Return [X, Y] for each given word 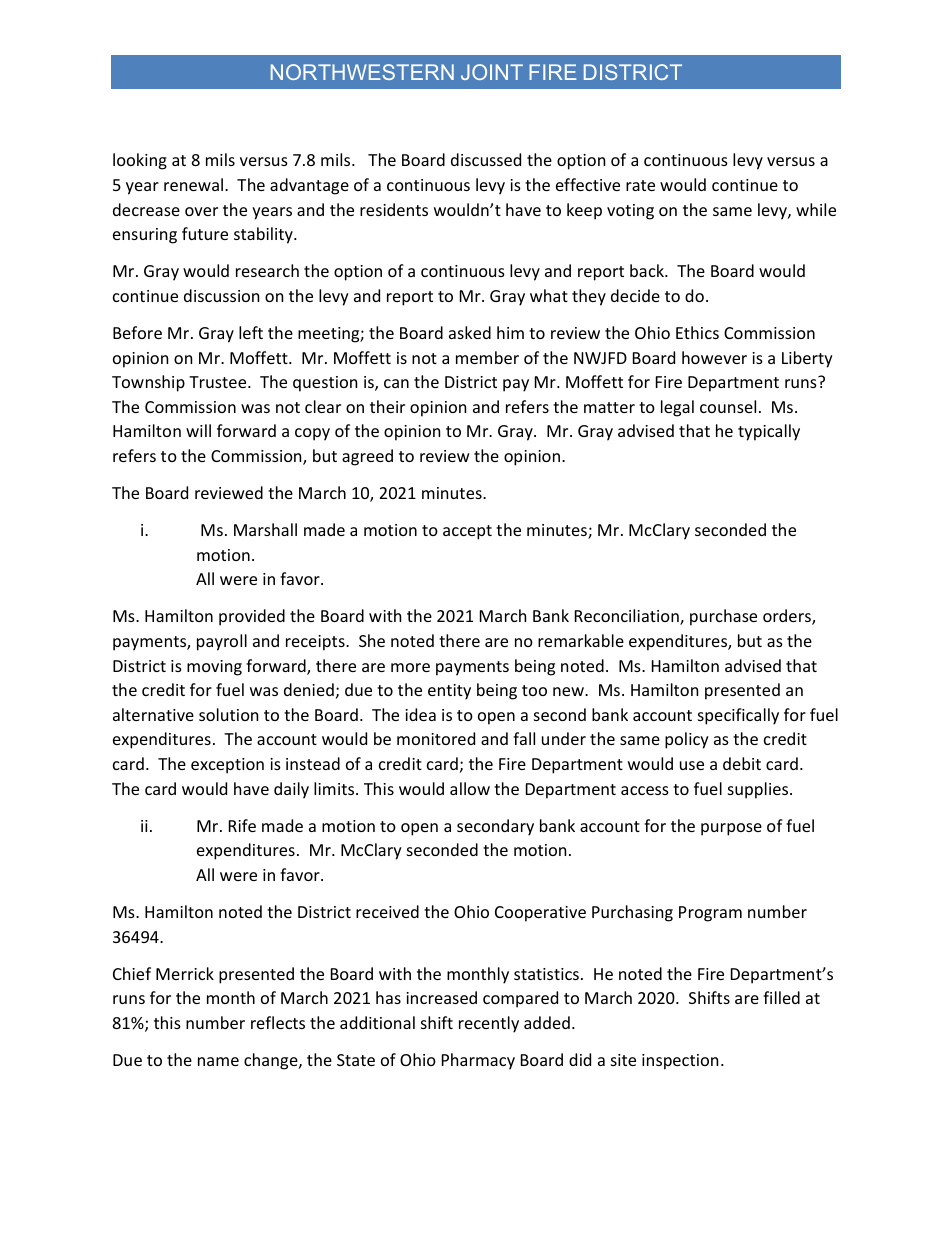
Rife [242, 825]
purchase [723, 617]
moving [214, 668]
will [198, 430]
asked [470, 332]
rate [640, 185]
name [218, 1061]
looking [140, 161]
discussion [221, 295]
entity [449, 692]
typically [769, 432]
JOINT [492, 72]
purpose [731, 829]
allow [470, 788]
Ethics [697, 332]
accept [467, 532]
